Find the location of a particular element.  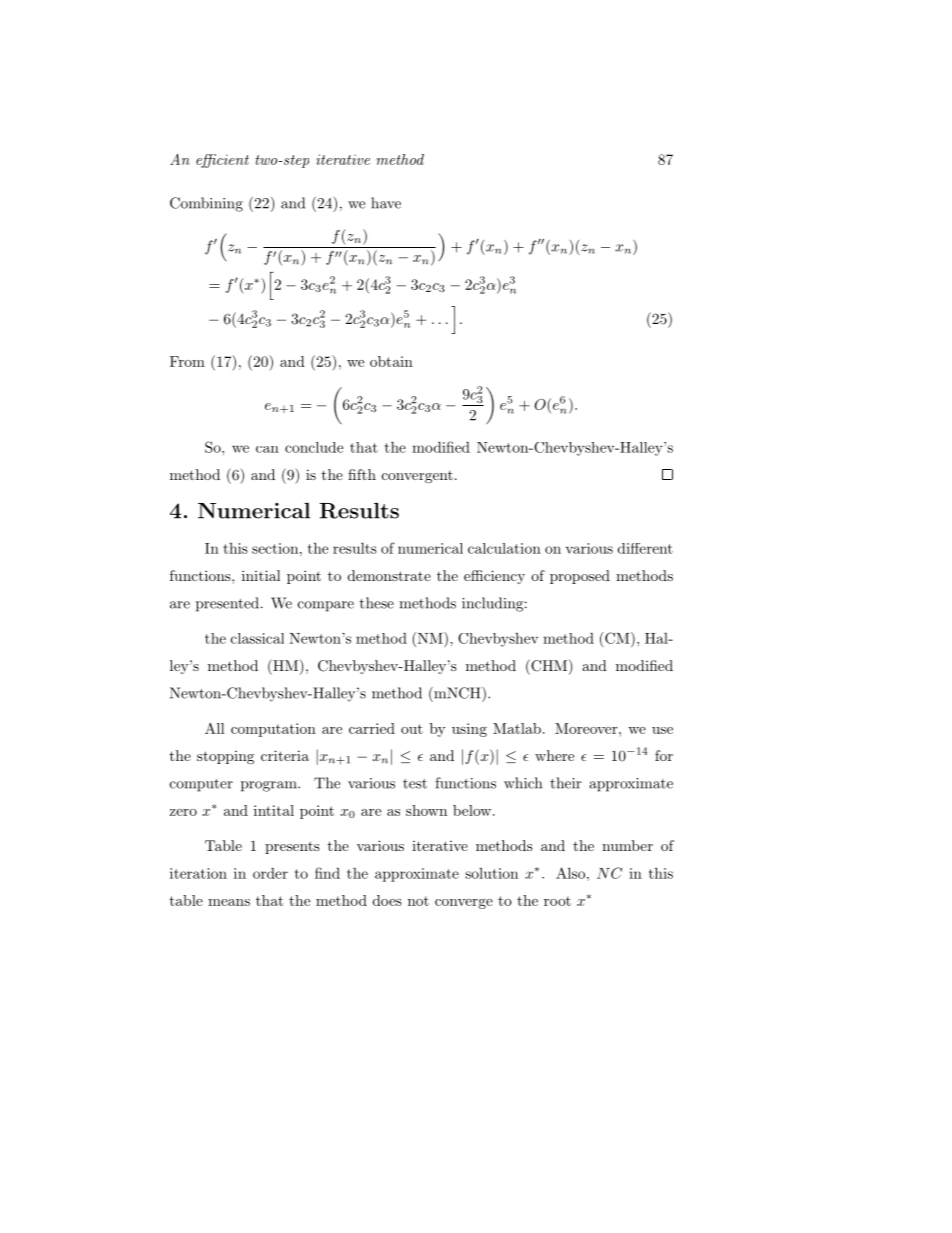

these is located at coordinates (377, 603).
